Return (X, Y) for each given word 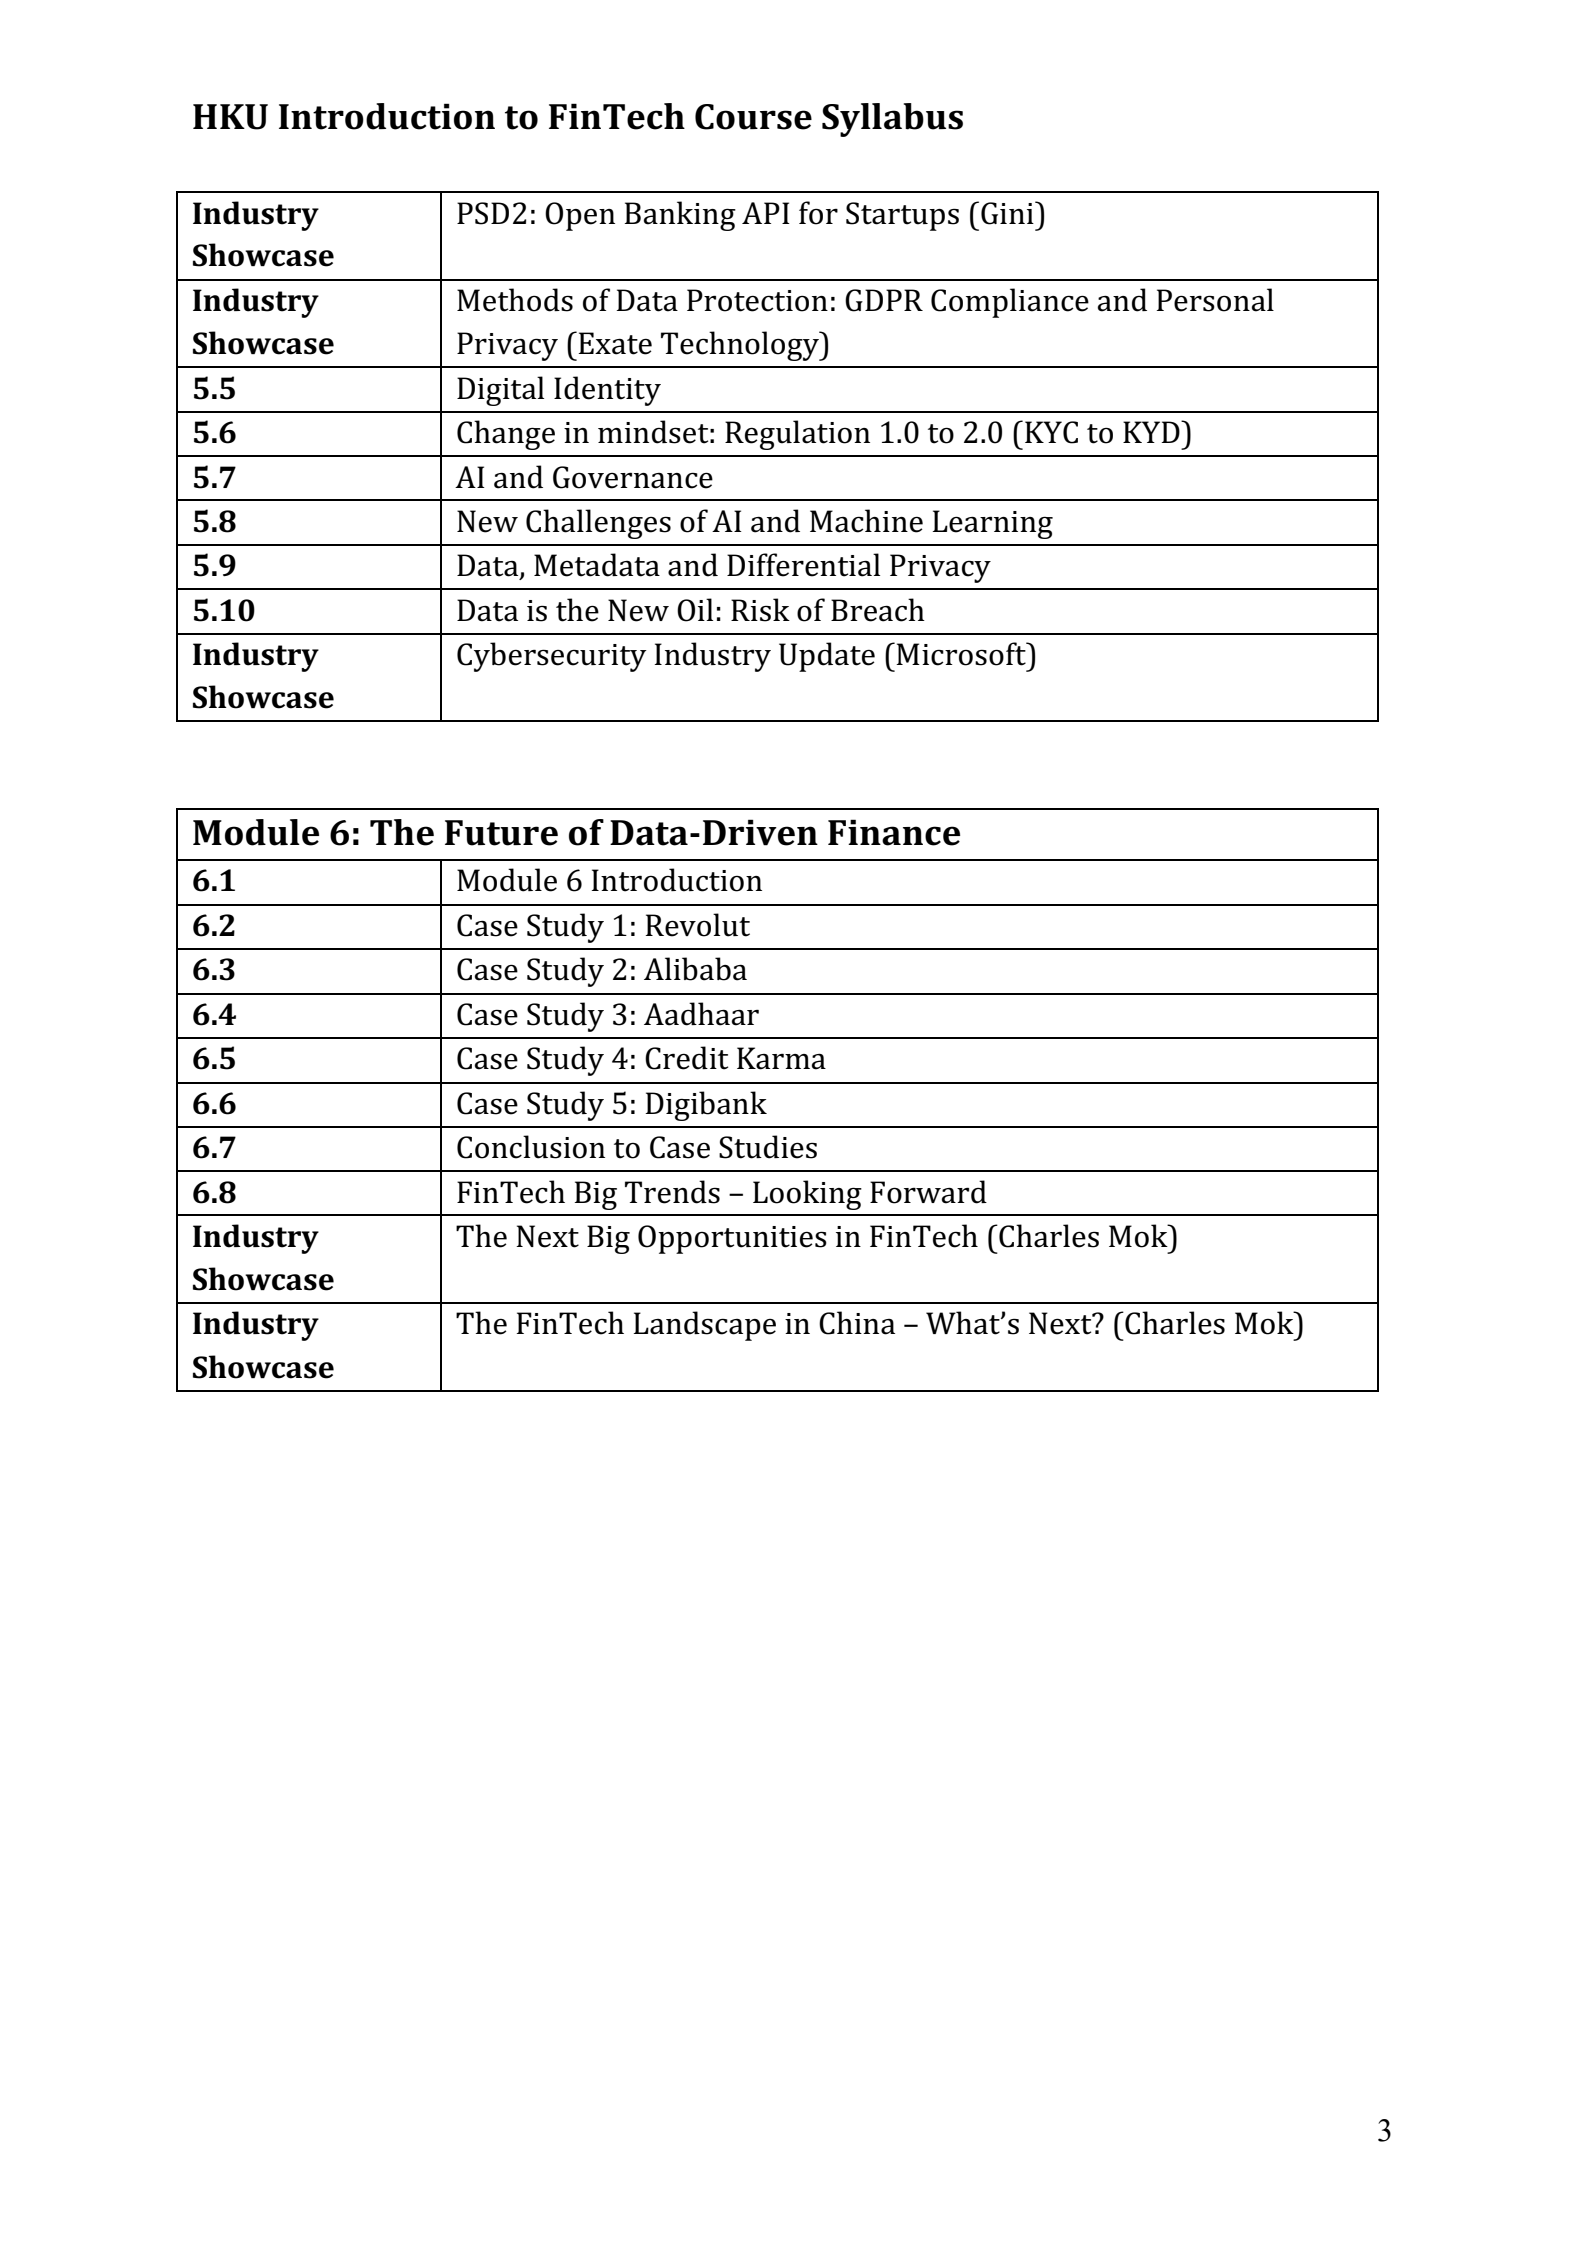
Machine (866, 521)
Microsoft (962, 654)
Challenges (598, 524)
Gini (1008, 213)
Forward (928, 1192)
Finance (894, 832)
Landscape (705, 1326)
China (857, 1323)
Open (580, 216)
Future (501, 833)
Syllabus (892, 120)
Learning (993, 524)
